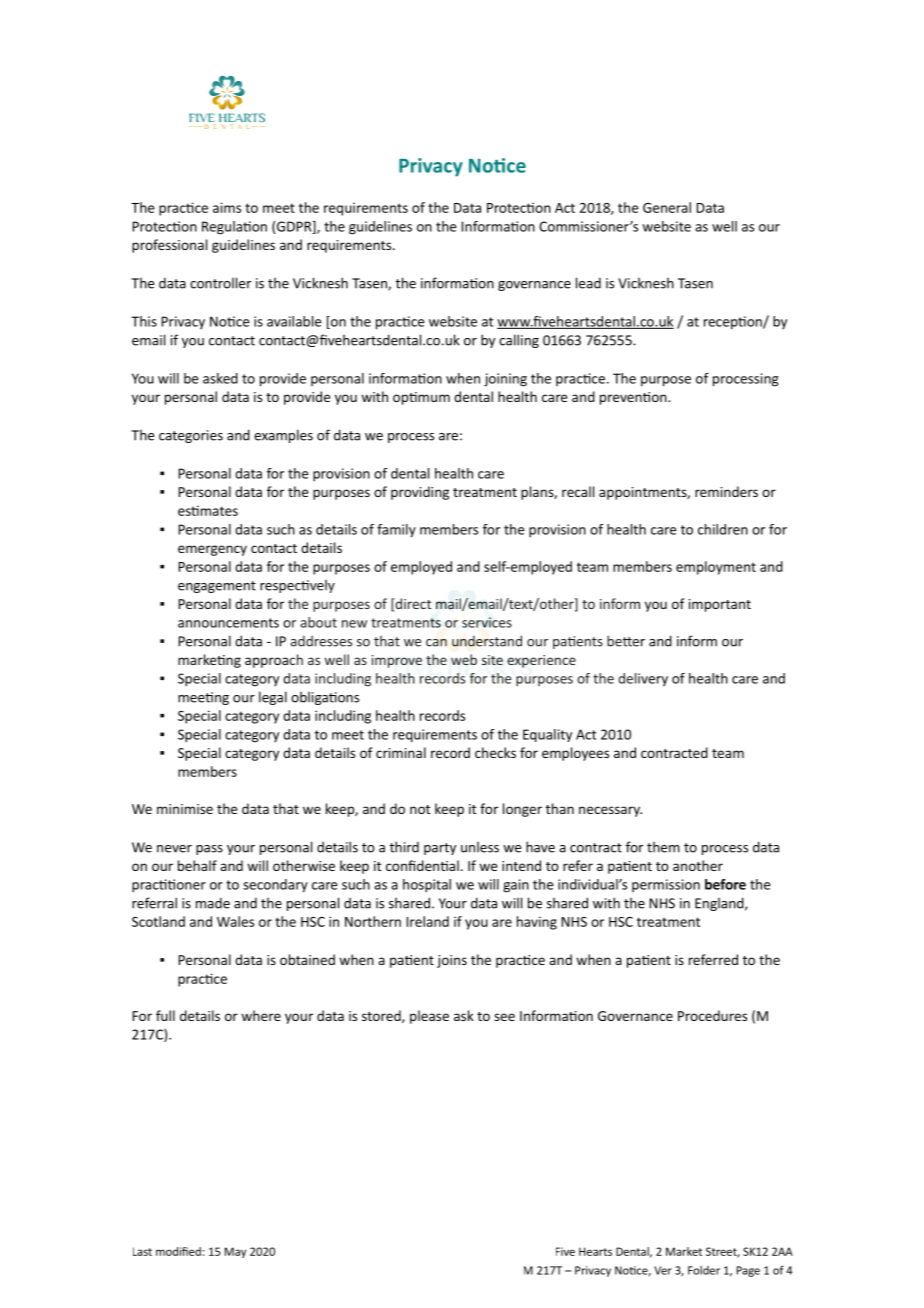  I want to click on please, so click(429, 1017).
